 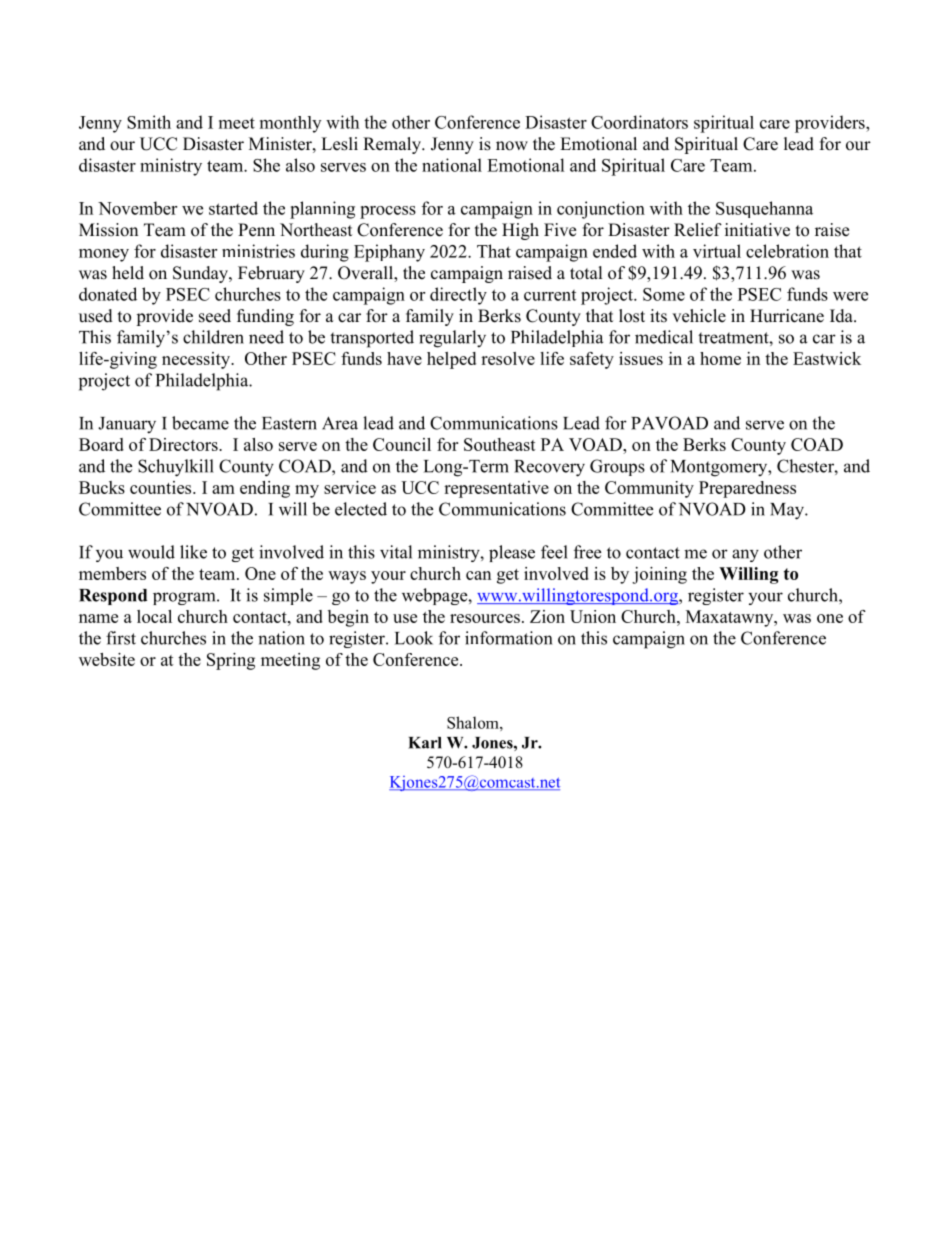 What do you see at coordinates (512, 146) in the image?
I see `now` at bounding box center [512, 146].
